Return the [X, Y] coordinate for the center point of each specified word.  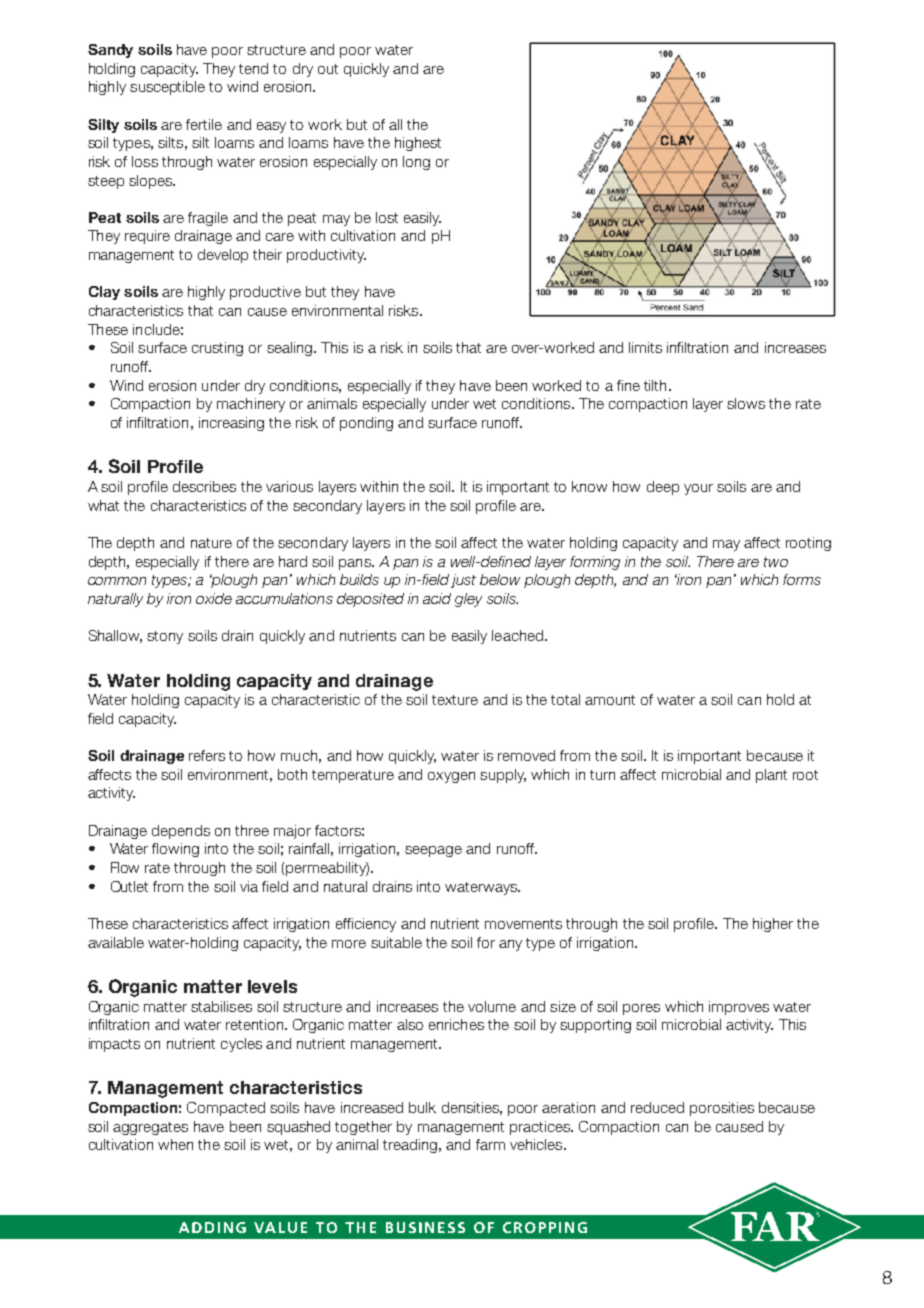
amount [610, 700]
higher [773, 925]
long [416, 163]
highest [418, 144]
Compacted [226, 1109]
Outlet [129, 886]
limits [645, 347]
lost [387, 217]
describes [204, 486]
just [463, 581]
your [698, 489]
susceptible [167, 88]
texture [455, 700]
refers [207, 755]
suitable [396, 942]
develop [223, 256]
